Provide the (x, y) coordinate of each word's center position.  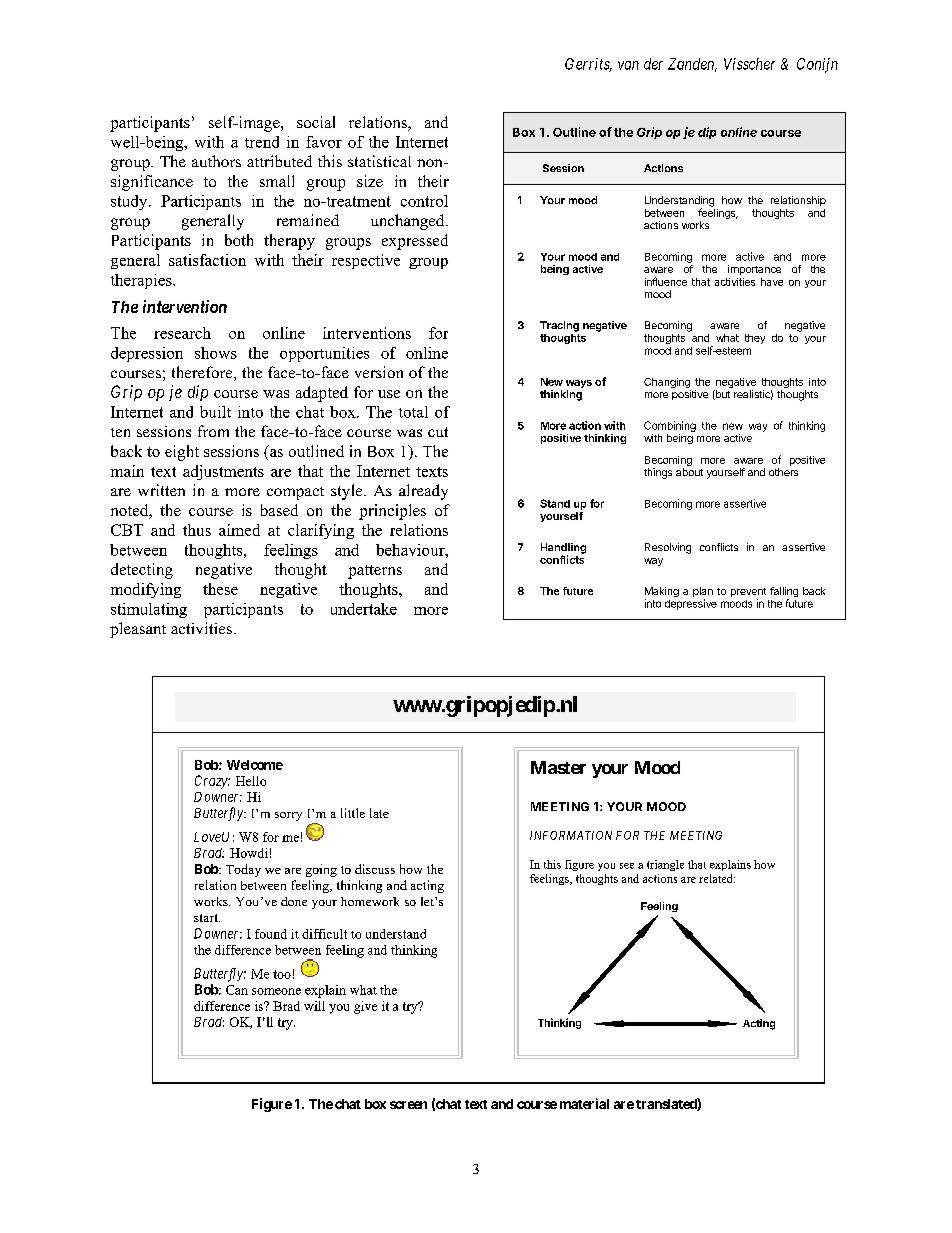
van (628, 65)
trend (262, 142)
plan (703, 593)
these (220, 589)
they (755, 339)
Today (243, 870)
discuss (375, 869)
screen (408, 1105)
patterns (375, 572)
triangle (665, 865)
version (379, 372)
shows (216, 353)
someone (276, 991)
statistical (379, 161)
